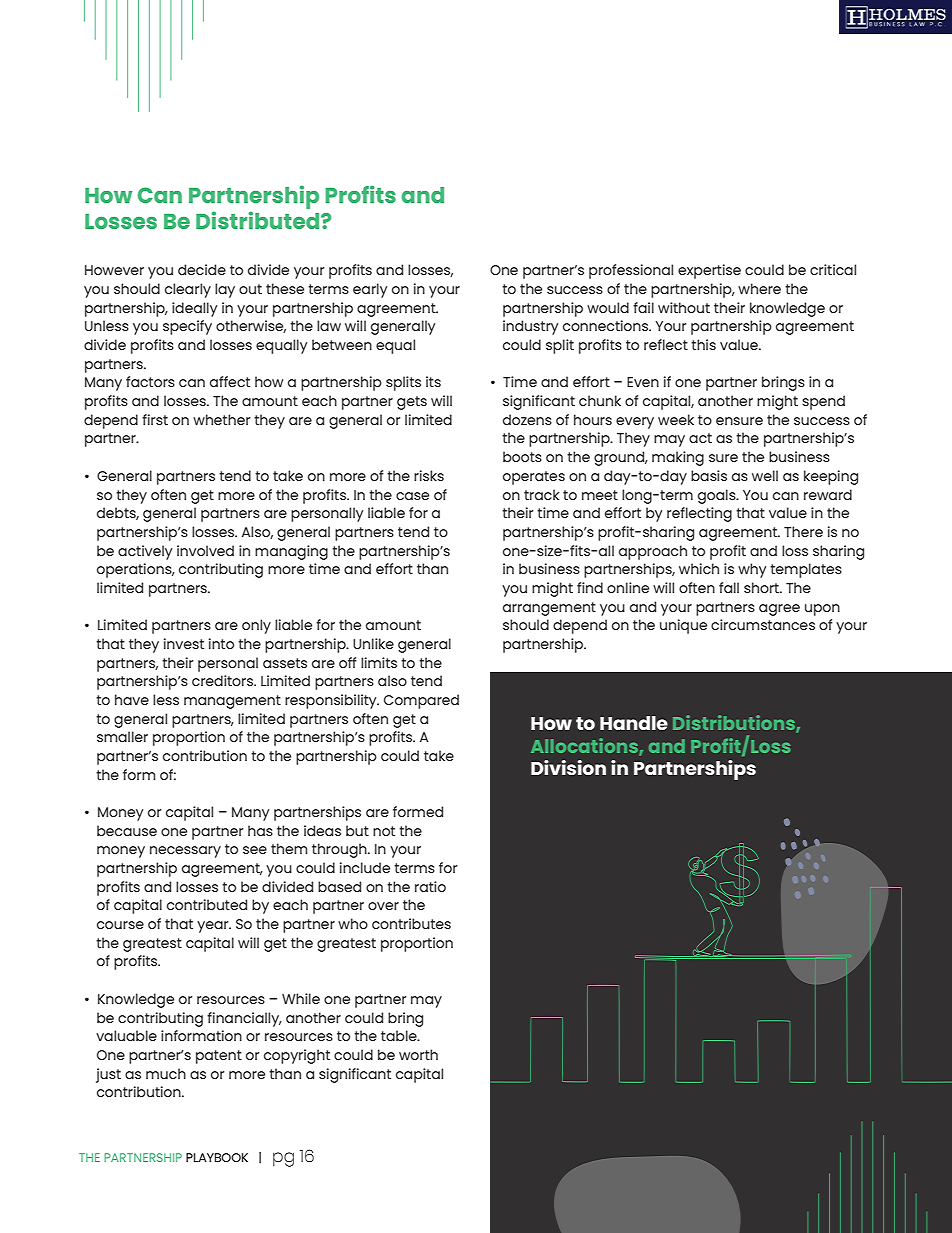 The width and height of the document is (952, 1233). What do you see at coordinates (223, 680) in the document?
I see `creditors` at bounding box center [223, 680].
